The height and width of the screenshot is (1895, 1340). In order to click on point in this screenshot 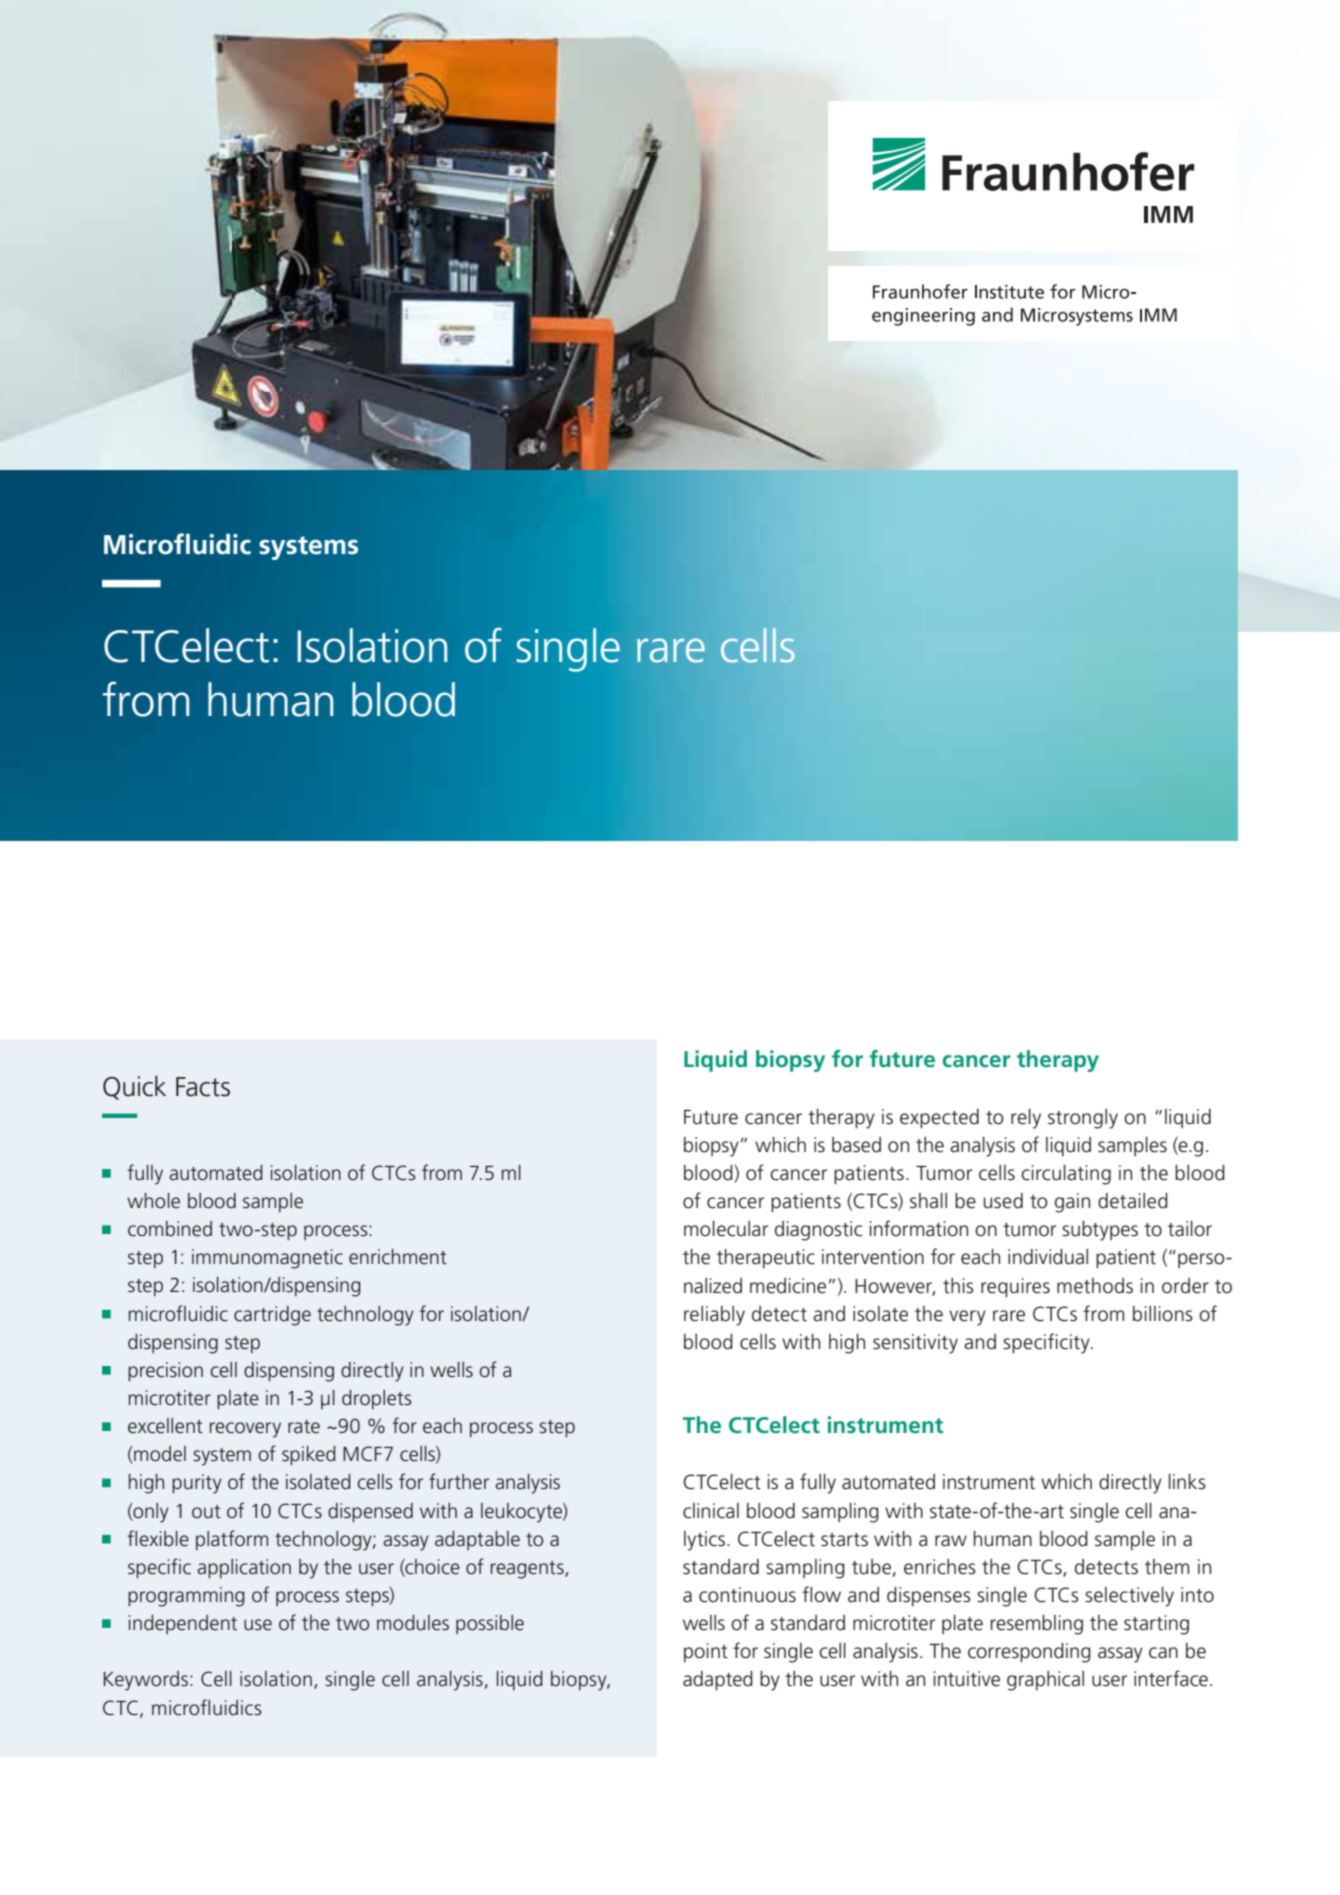, I will do `click(706, 1653)`.
